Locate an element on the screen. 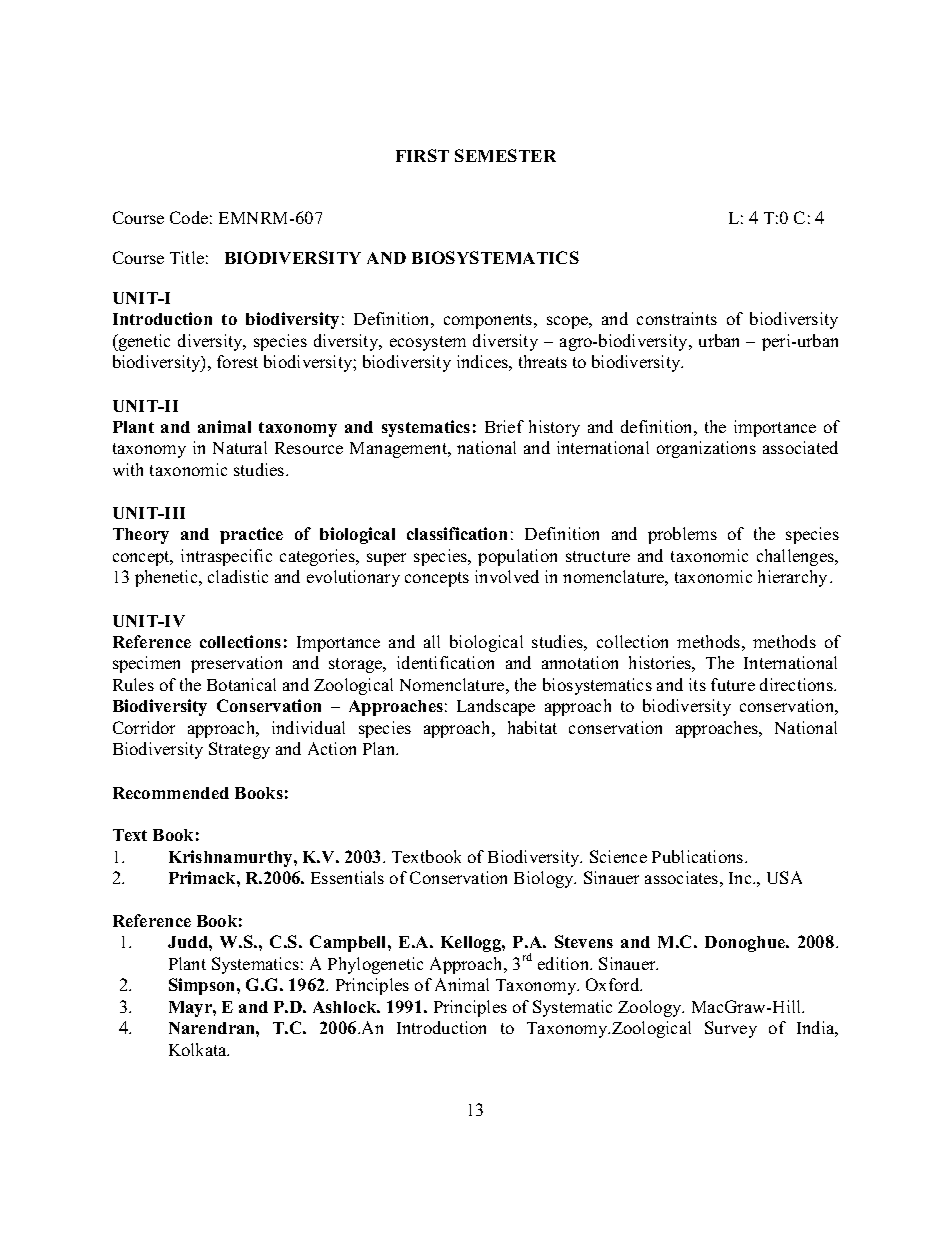 The image size is (952, 1233). constraints is located at coordinates (677, 318).
